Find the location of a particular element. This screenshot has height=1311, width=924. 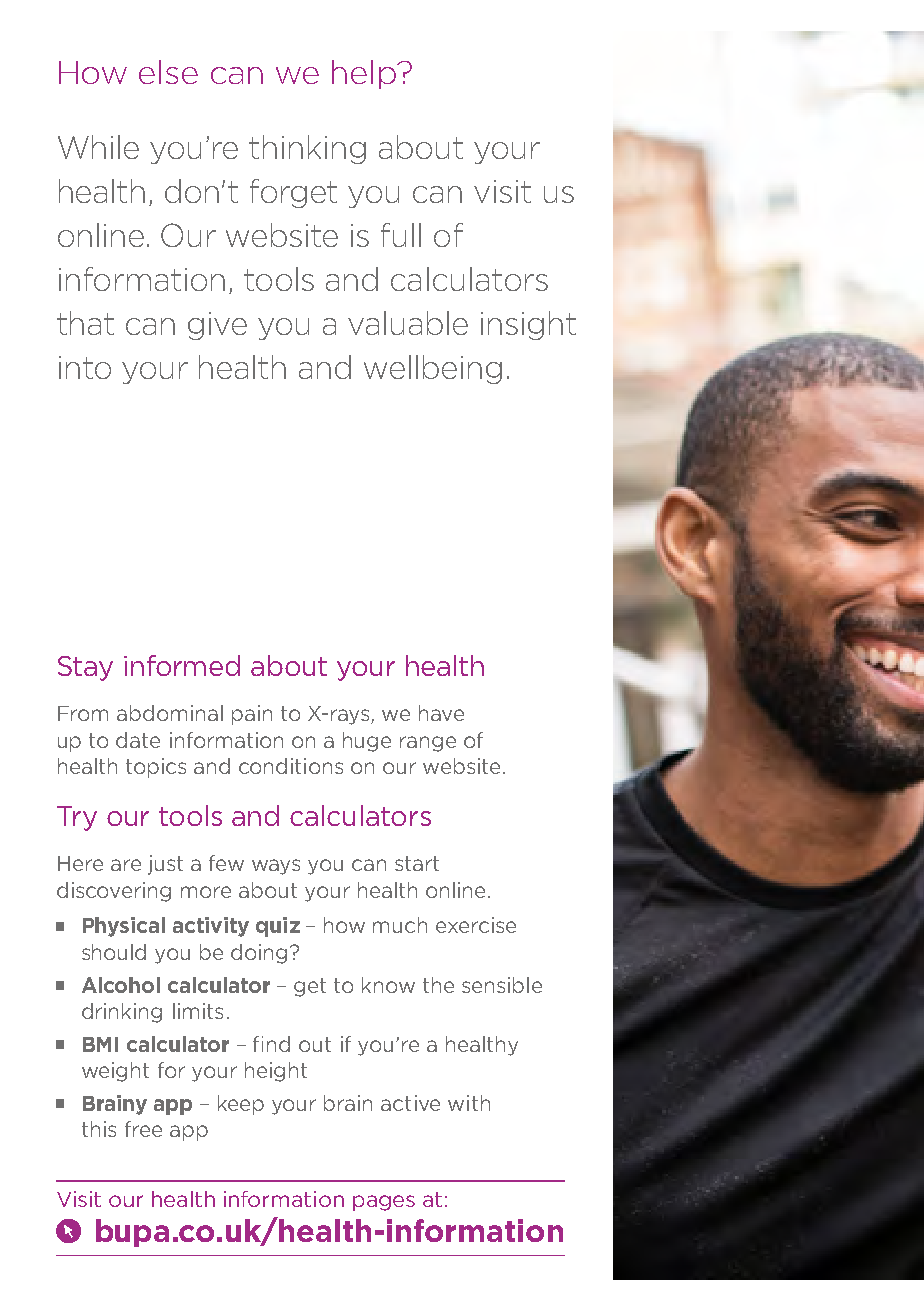

are is located at coordinates (126, 865).
